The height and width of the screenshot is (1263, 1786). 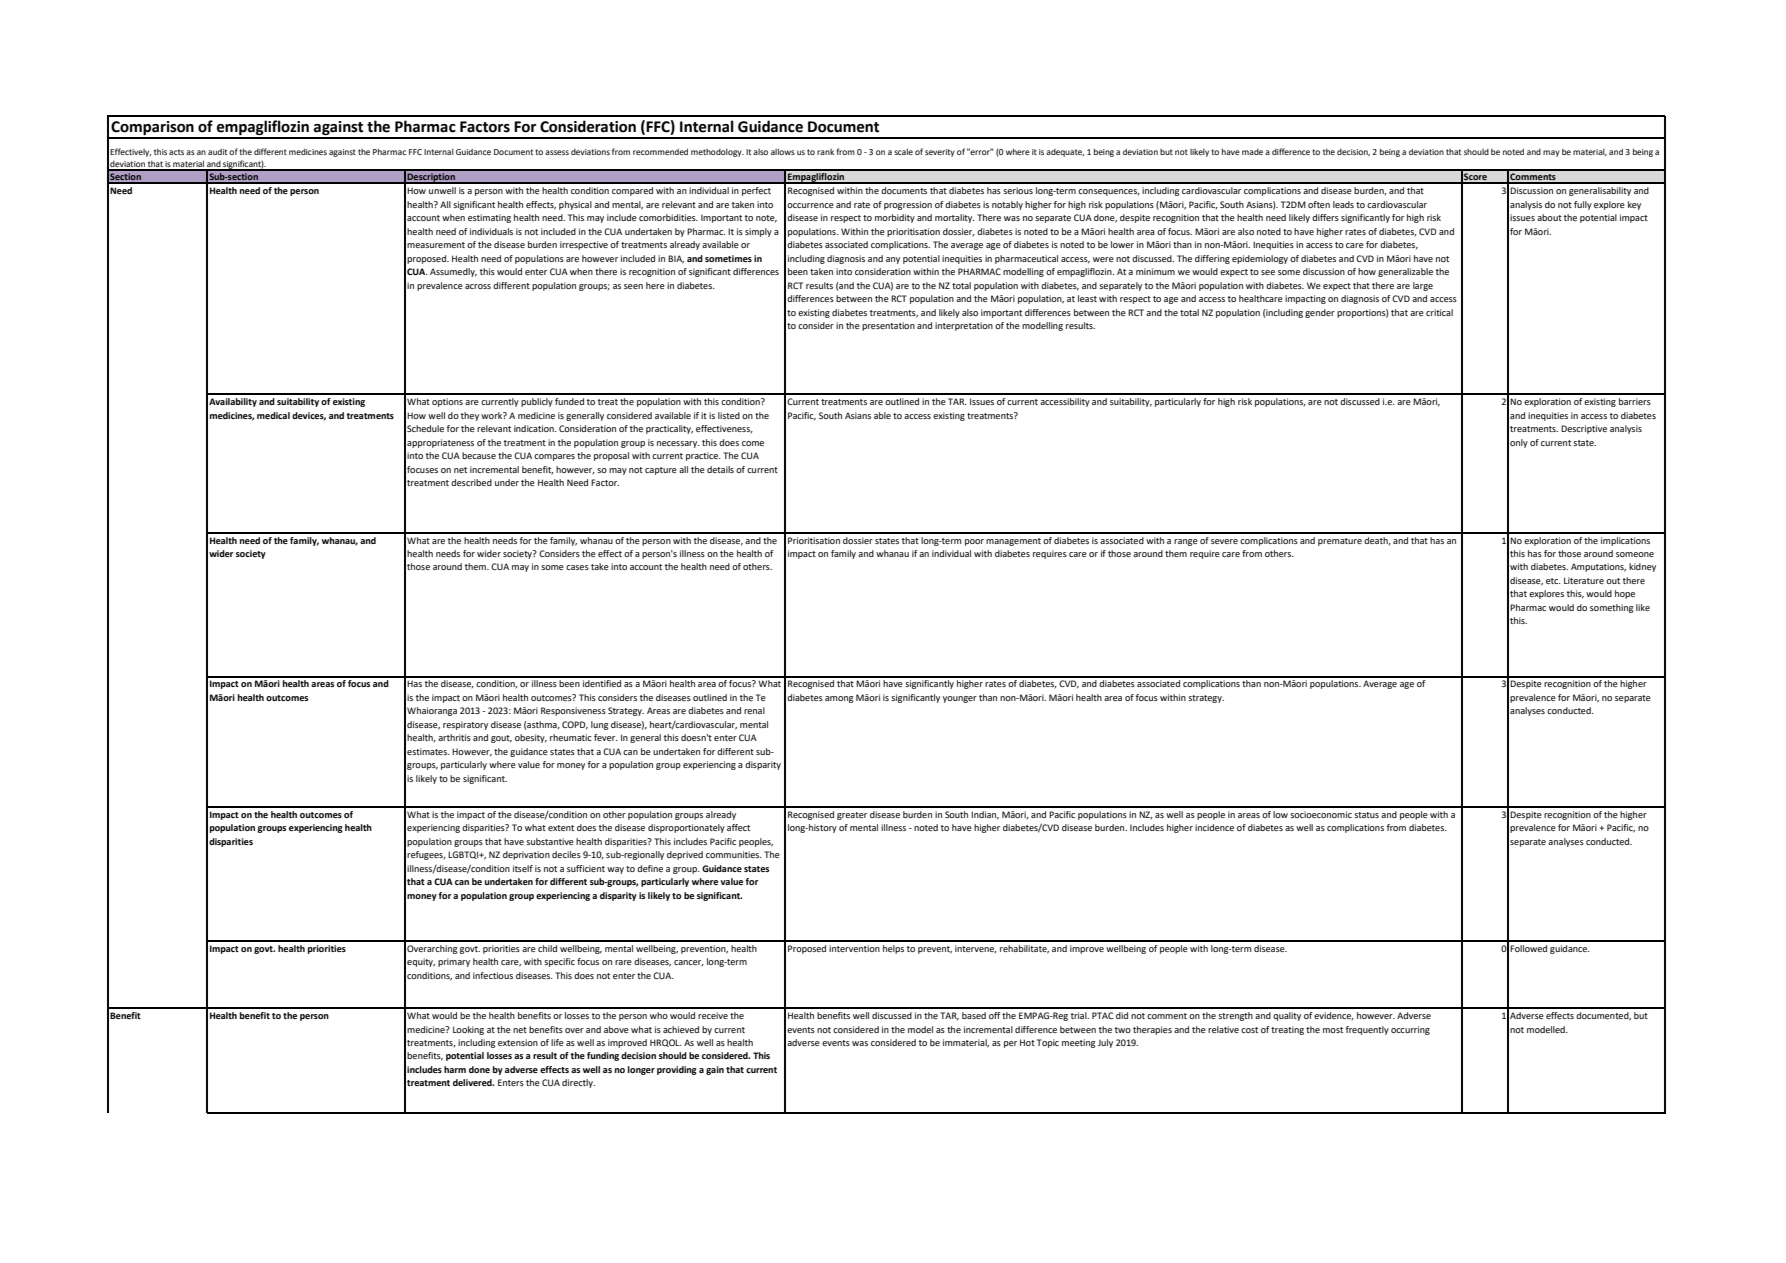 What do you see at coordinates (1343, 204) in the screenshot?
I see `leads` at bounding box center [1343, 204].
